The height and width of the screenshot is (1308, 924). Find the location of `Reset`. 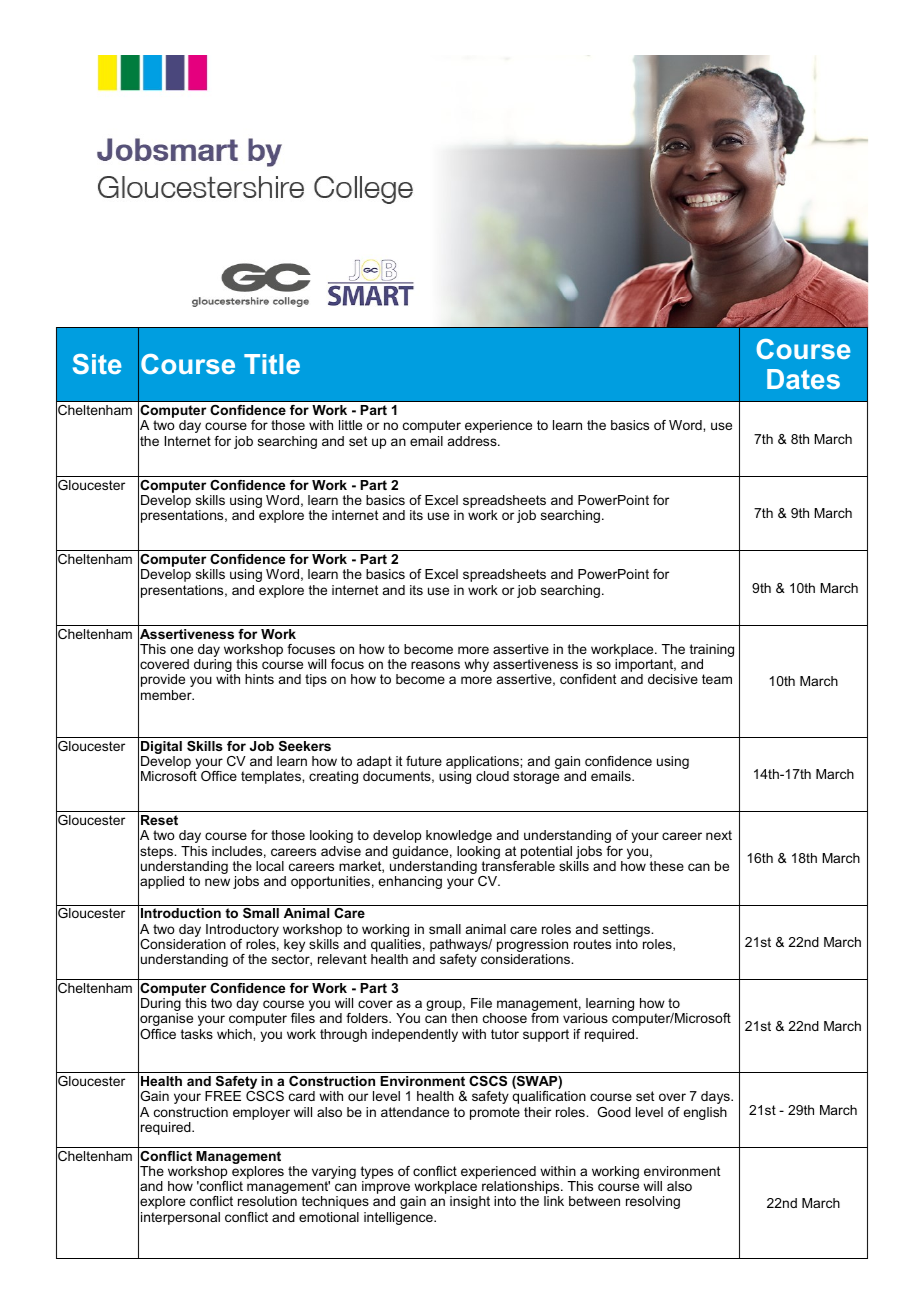

Reset is located at coordinates (159, 820).
